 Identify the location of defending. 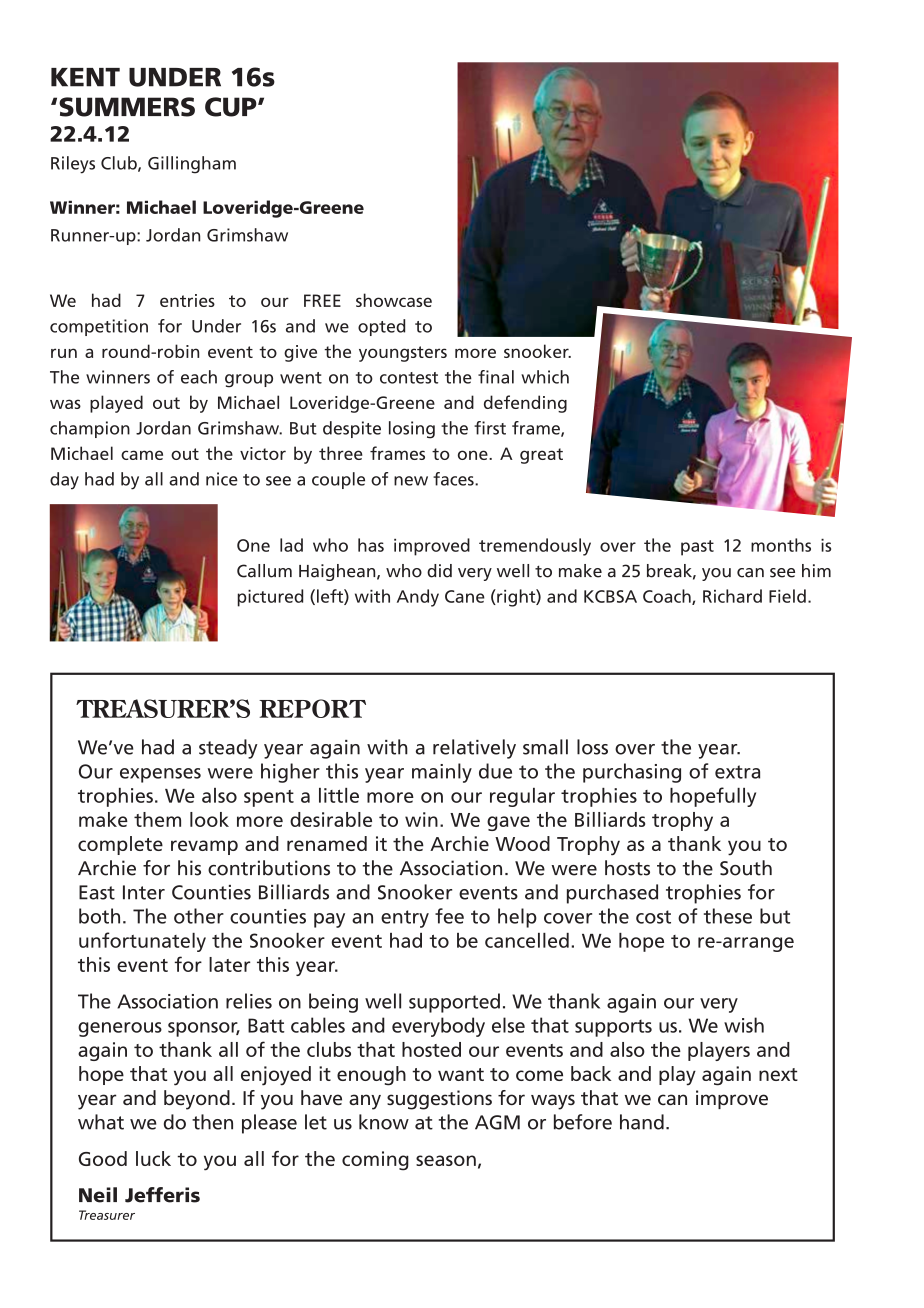
(525, 404).
